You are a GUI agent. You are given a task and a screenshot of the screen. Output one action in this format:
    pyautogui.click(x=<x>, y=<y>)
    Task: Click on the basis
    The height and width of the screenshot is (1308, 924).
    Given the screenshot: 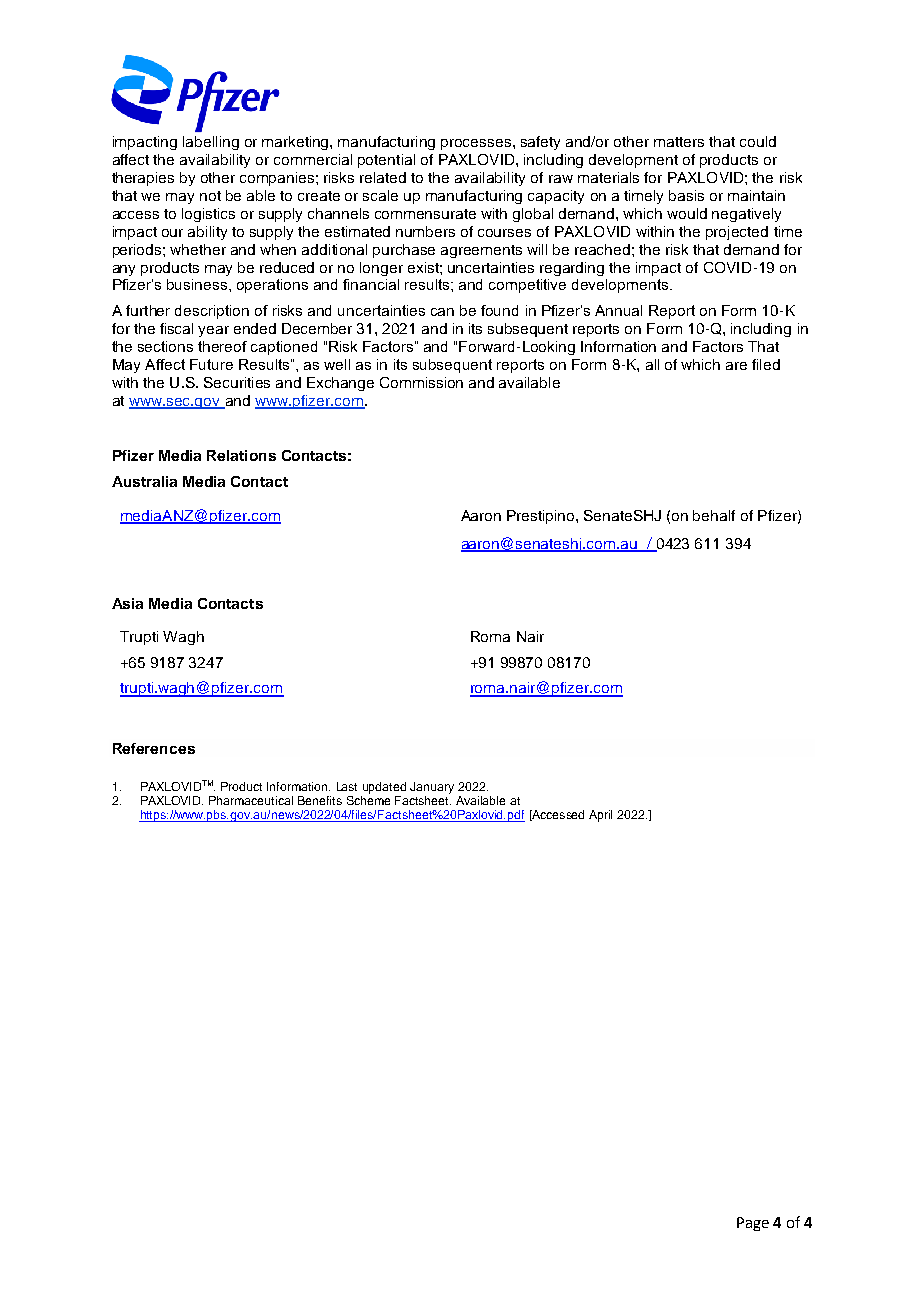 What is the action you would take?
    pyautogui.click(x=686, y=195)
